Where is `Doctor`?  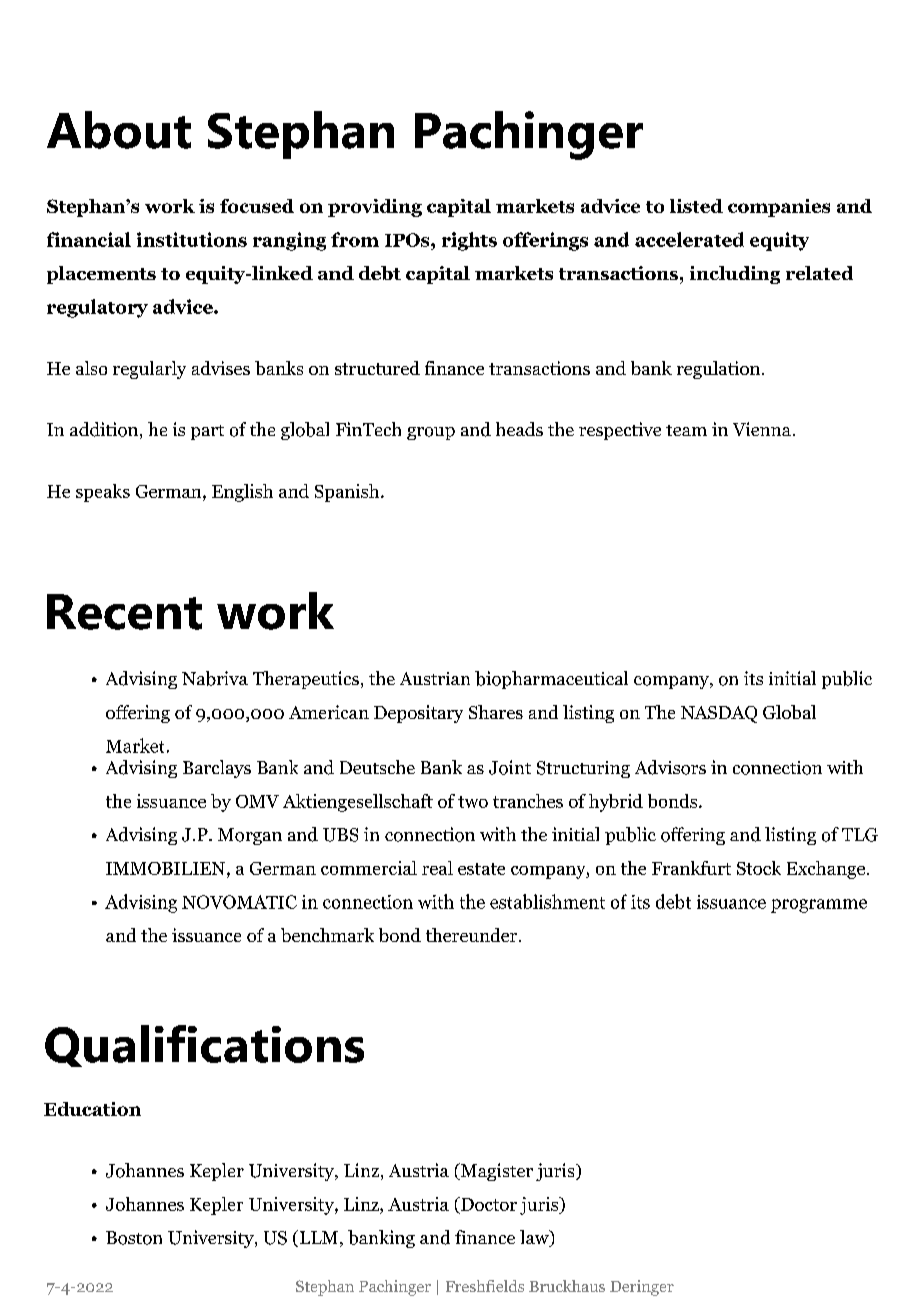
Doctor is located at coordinates (488, 1204).
